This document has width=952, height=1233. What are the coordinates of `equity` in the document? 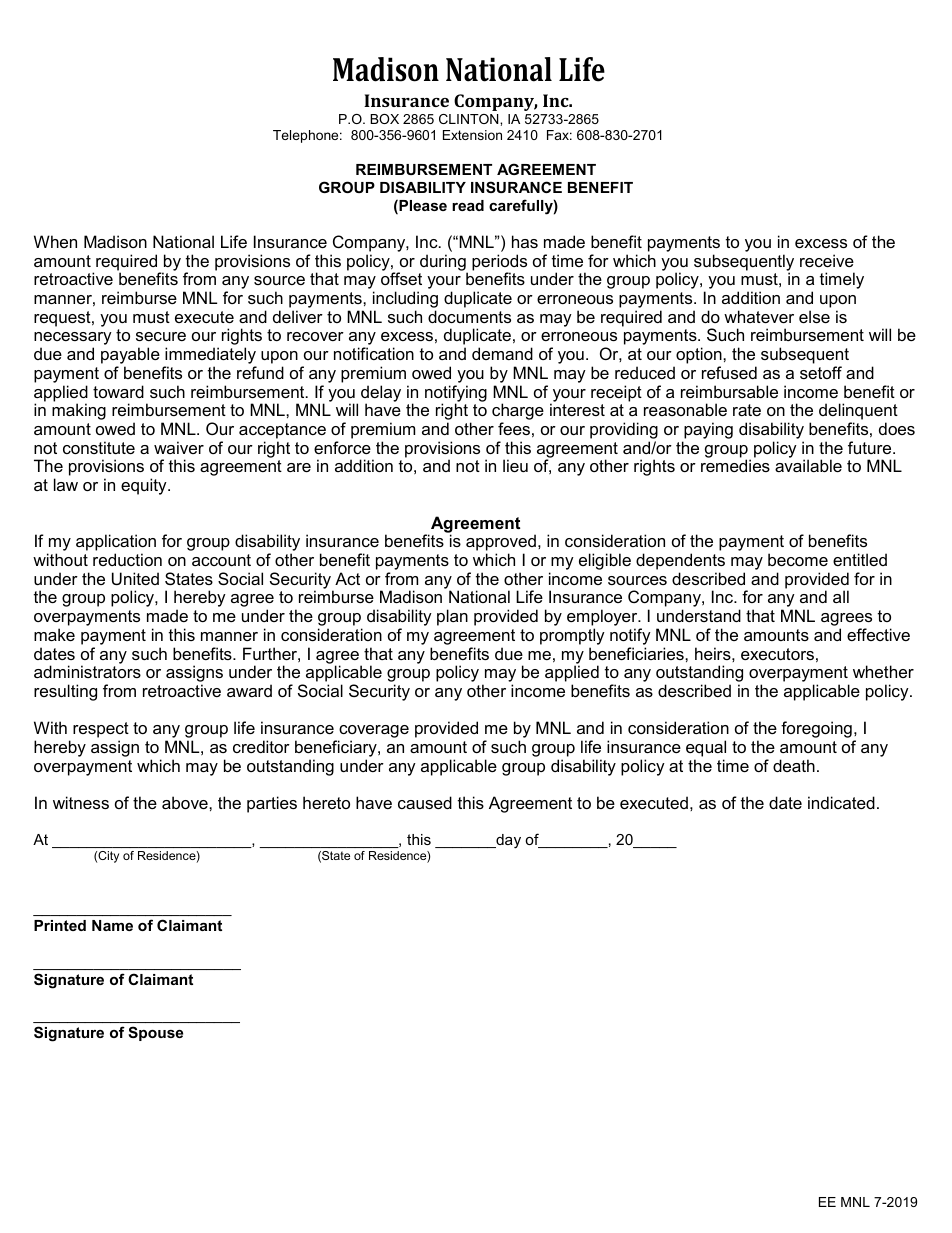 It's located at (145, 486).
